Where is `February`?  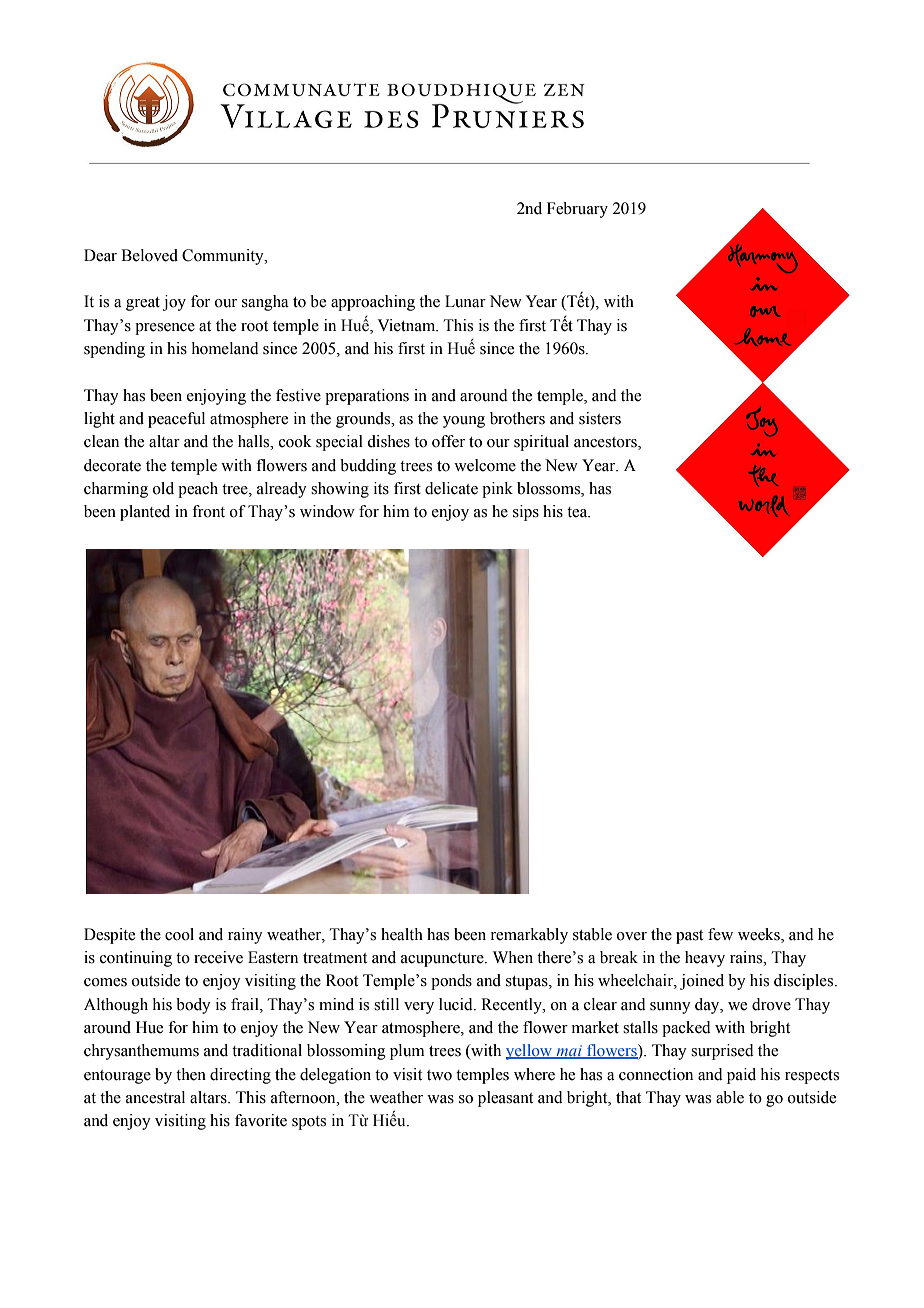
February is located at coordinates (577, 210).
